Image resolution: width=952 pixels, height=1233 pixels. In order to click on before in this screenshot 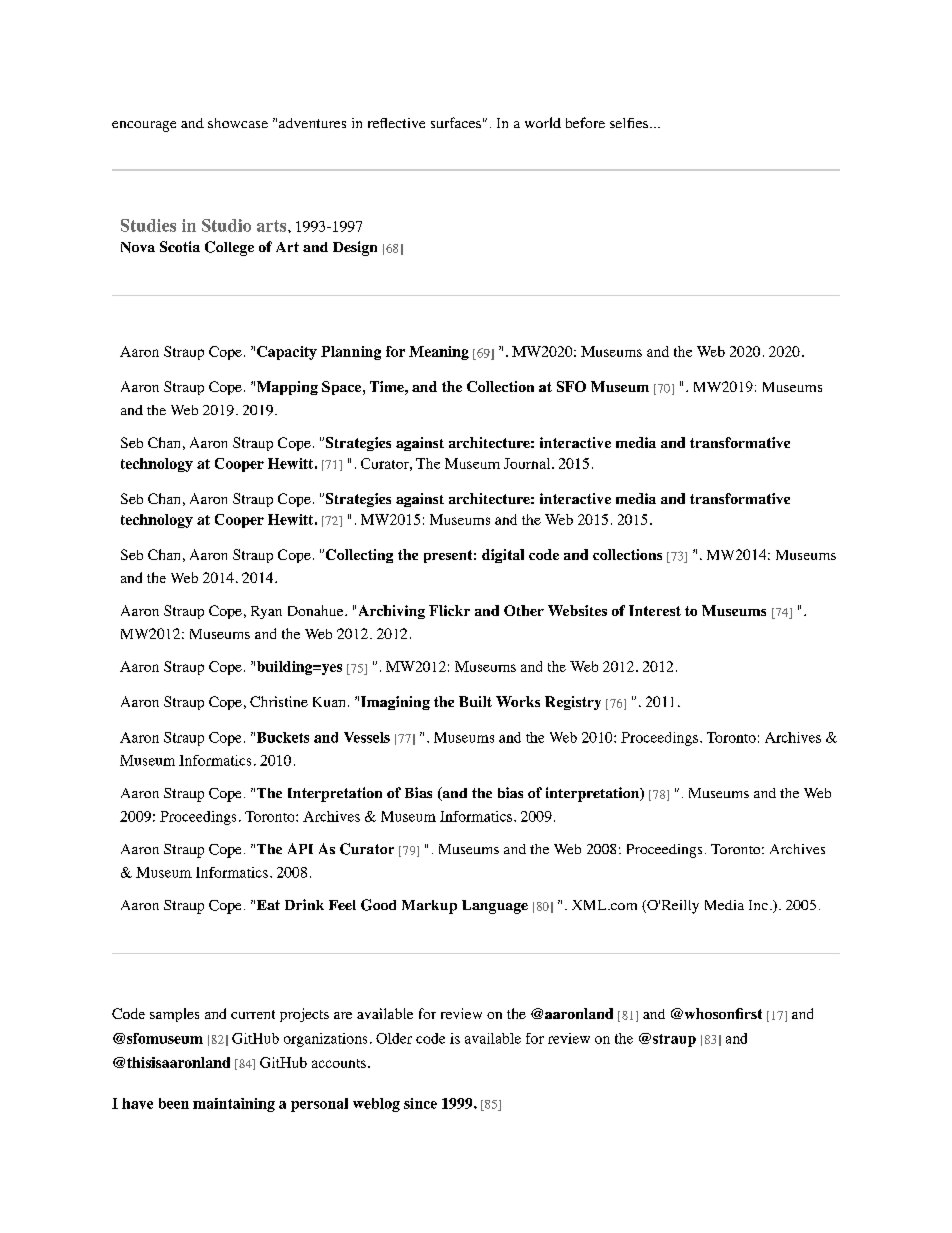, I will do `click(585, 122)`.
